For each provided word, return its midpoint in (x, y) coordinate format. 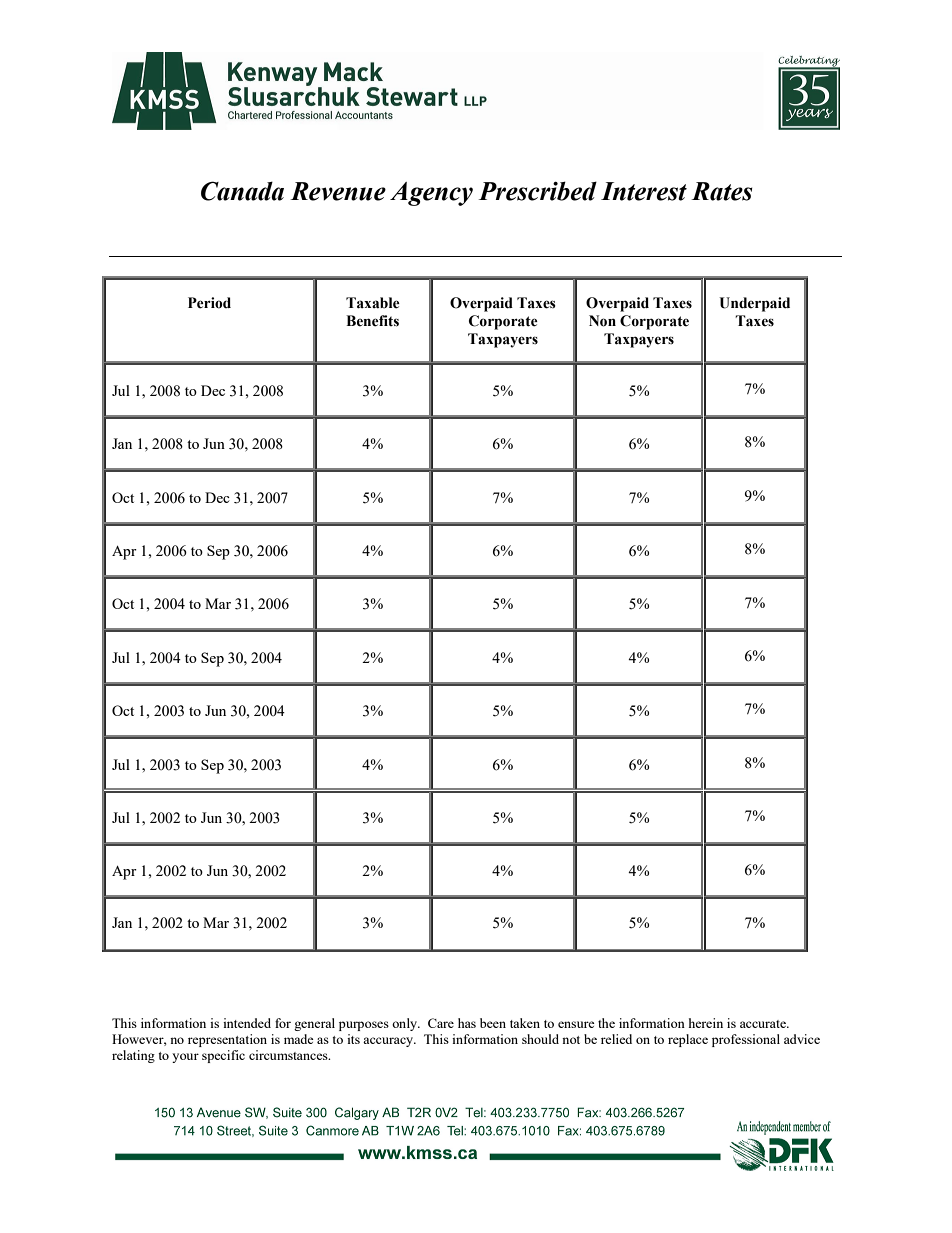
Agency (431, 194)
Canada (242, 191)
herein (706, 1023)
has (467, 1023)
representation (227, 1040)
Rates (721, 191)
